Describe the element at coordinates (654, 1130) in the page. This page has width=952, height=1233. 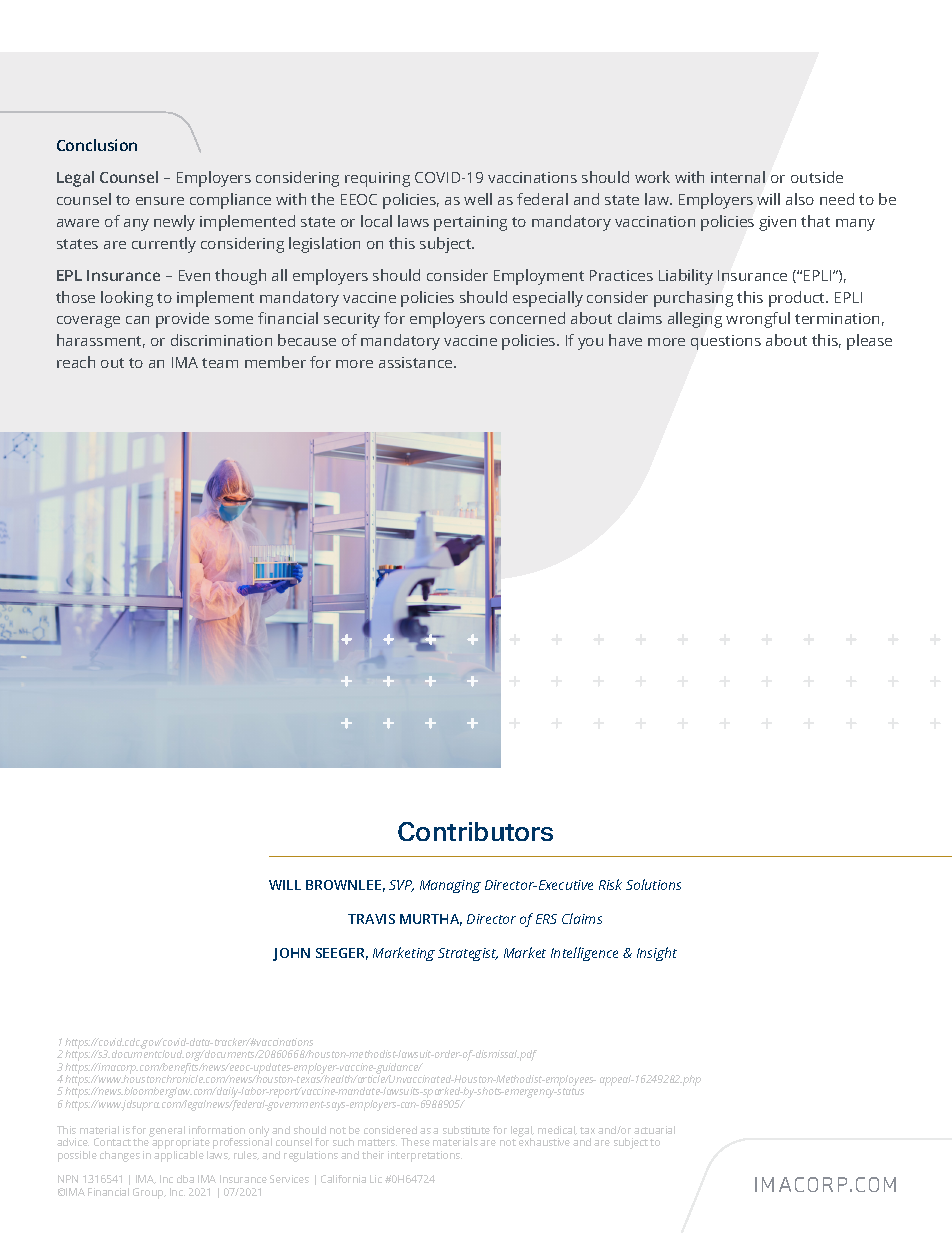
I see `actuarial` at that location.
